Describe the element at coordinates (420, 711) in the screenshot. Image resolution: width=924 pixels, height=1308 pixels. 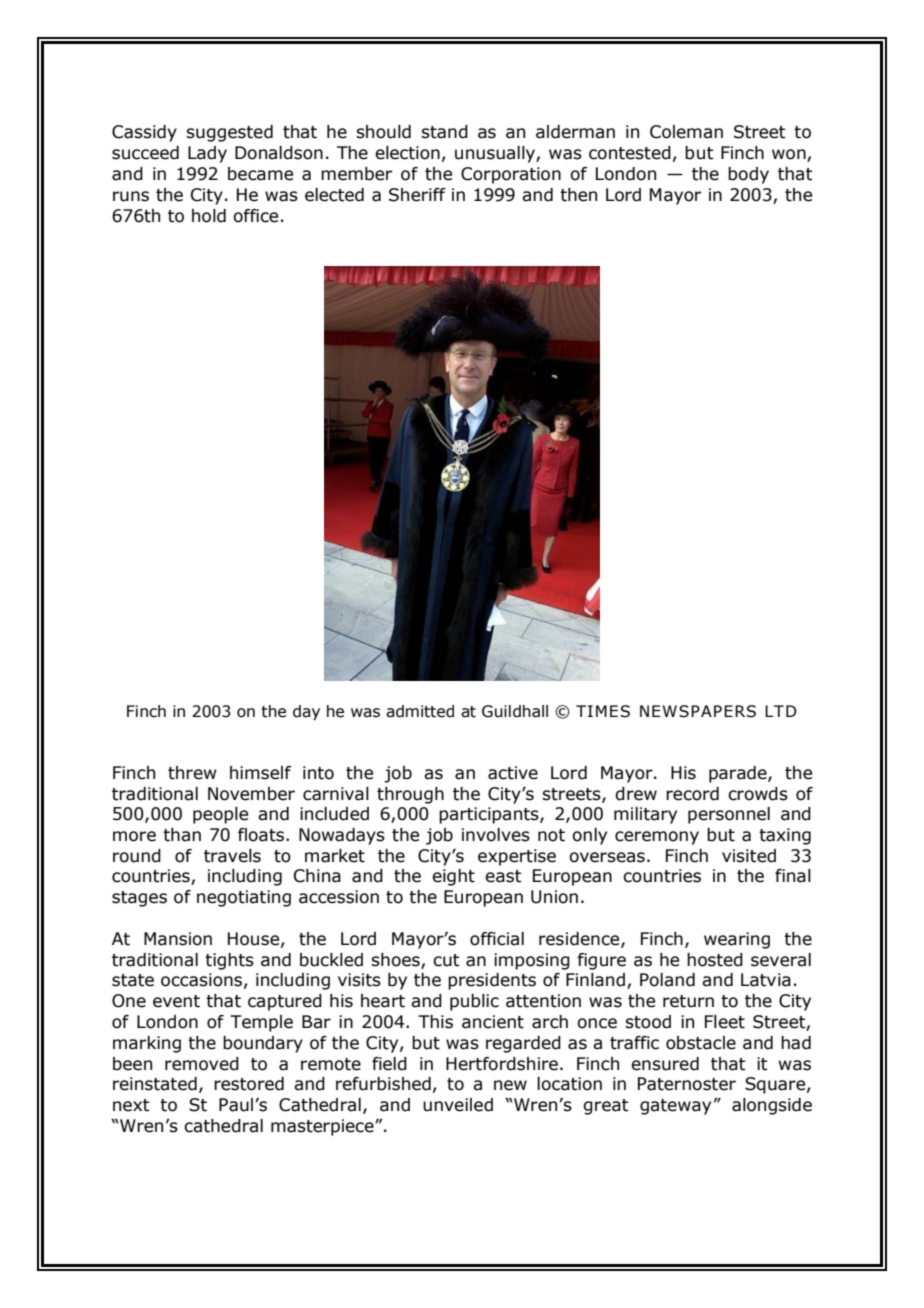
I see `admitted` at that location.
